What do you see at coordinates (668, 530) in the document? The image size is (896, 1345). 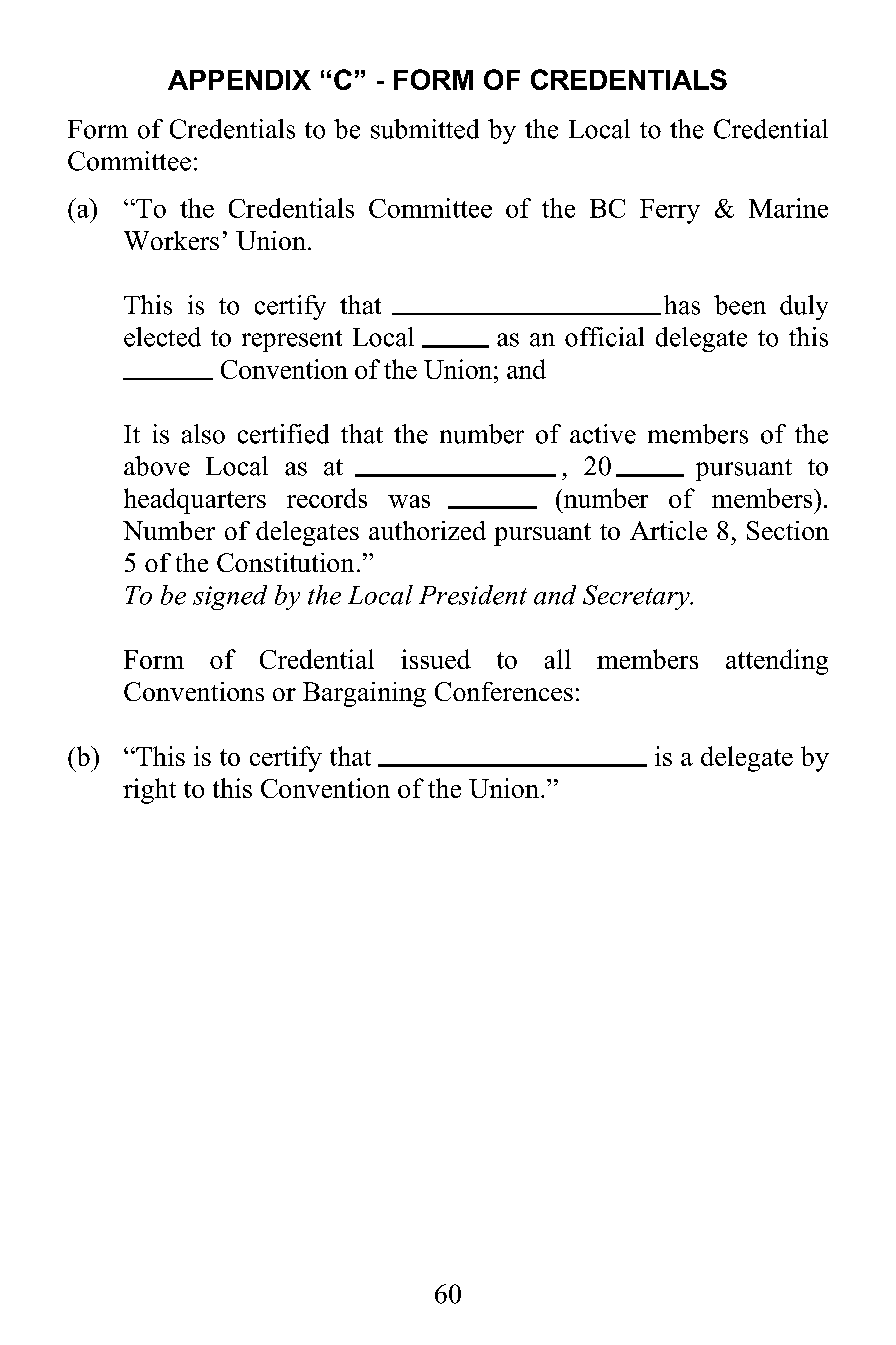 I see `Article` at bounding box center [668, 530].
